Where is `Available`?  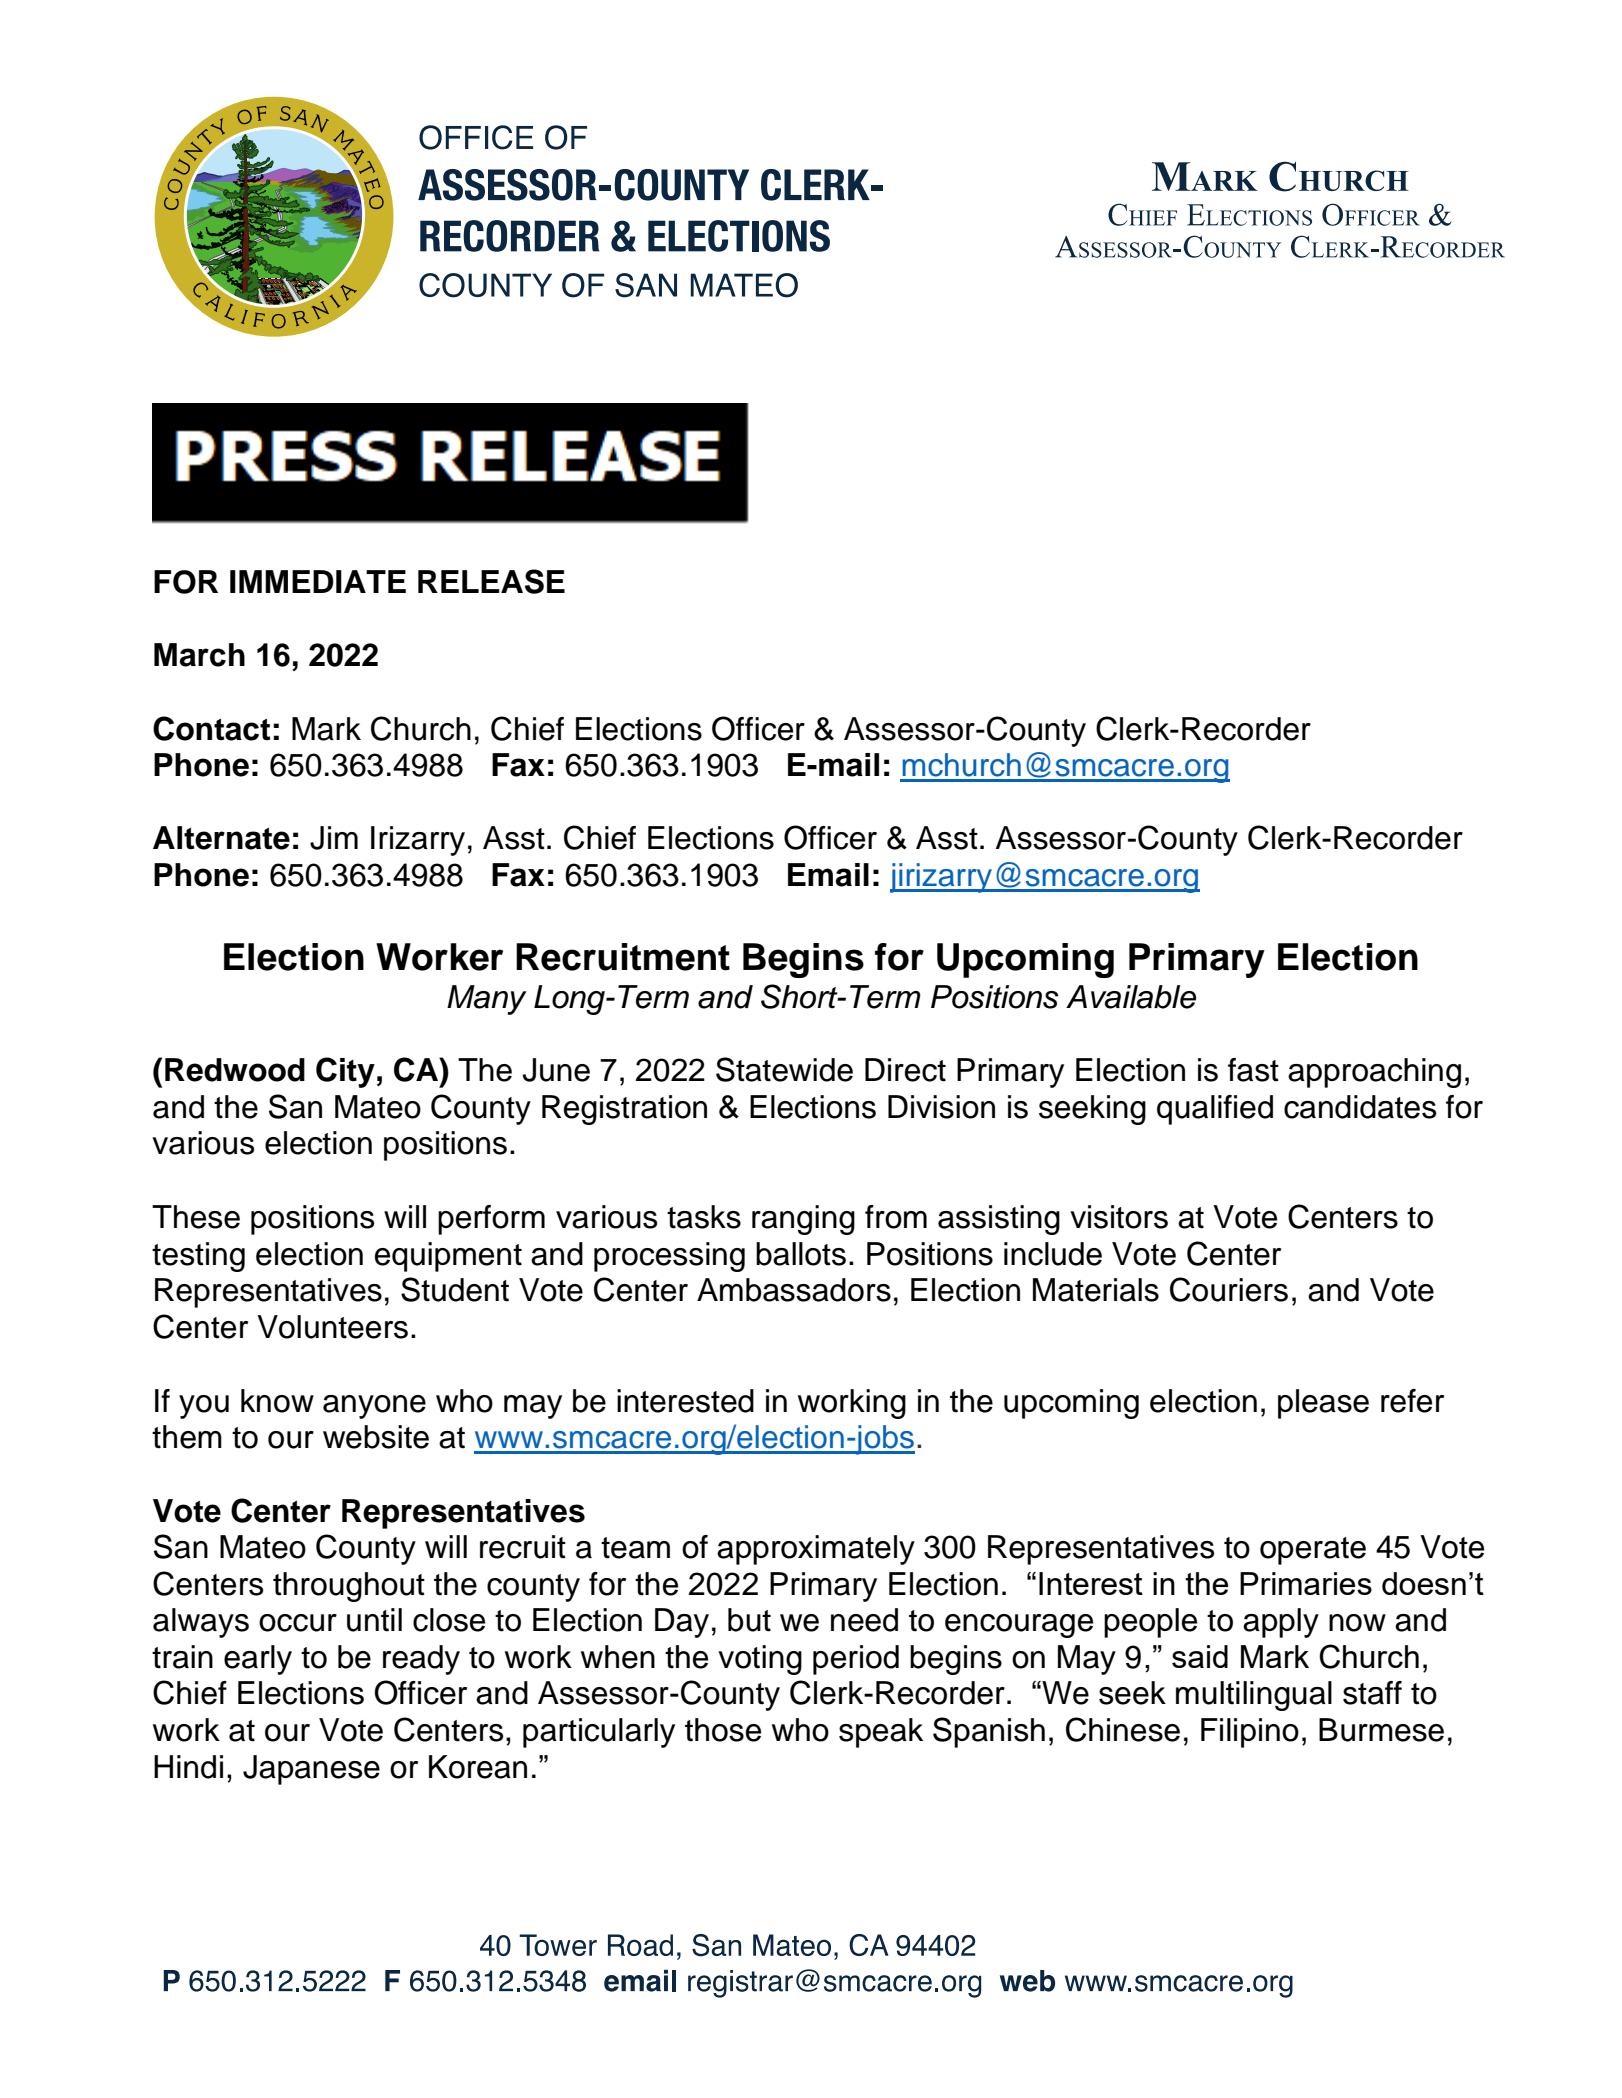 Available is located at coordinates (1131, 997).
